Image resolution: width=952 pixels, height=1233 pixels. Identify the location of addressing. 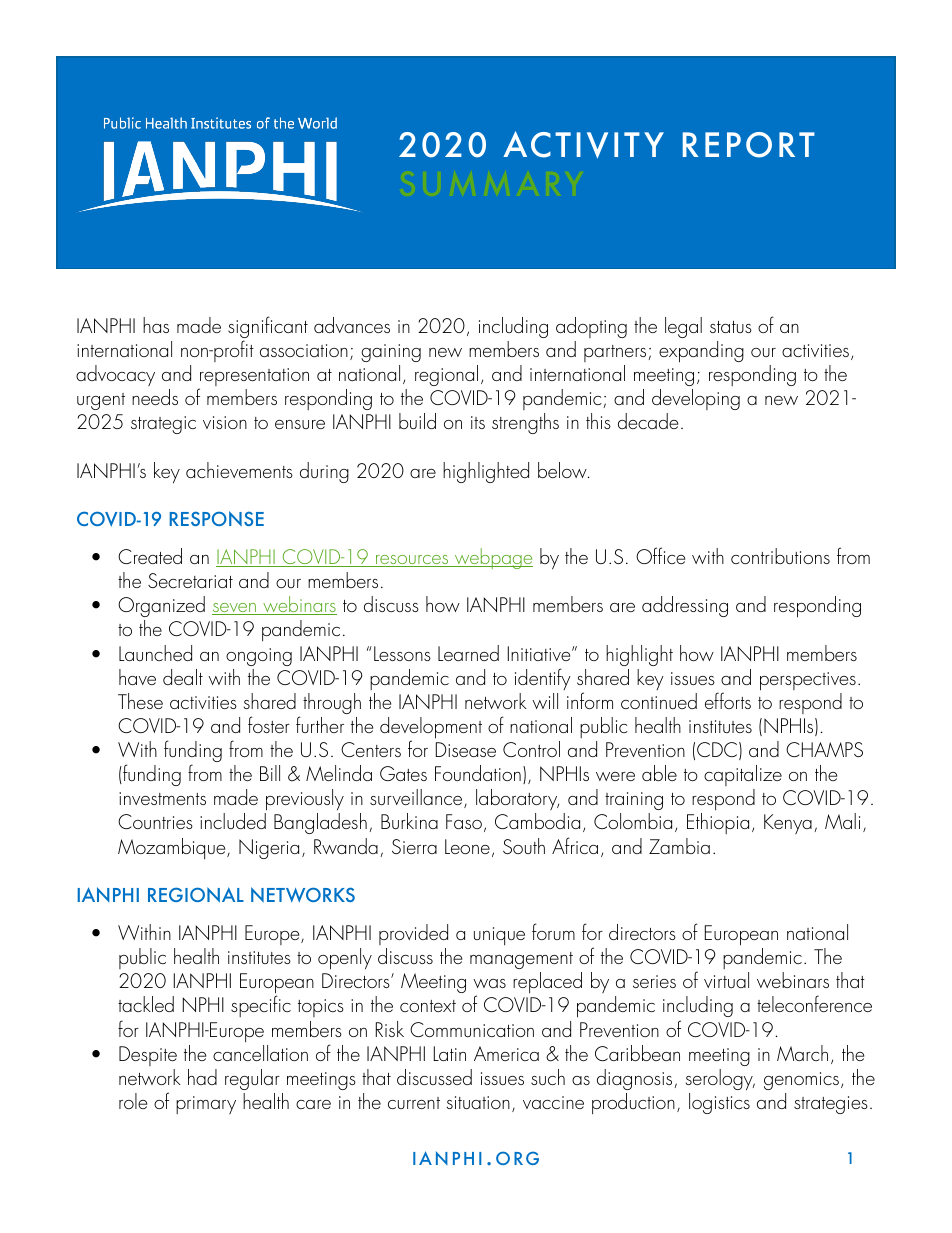
(685, 606).
